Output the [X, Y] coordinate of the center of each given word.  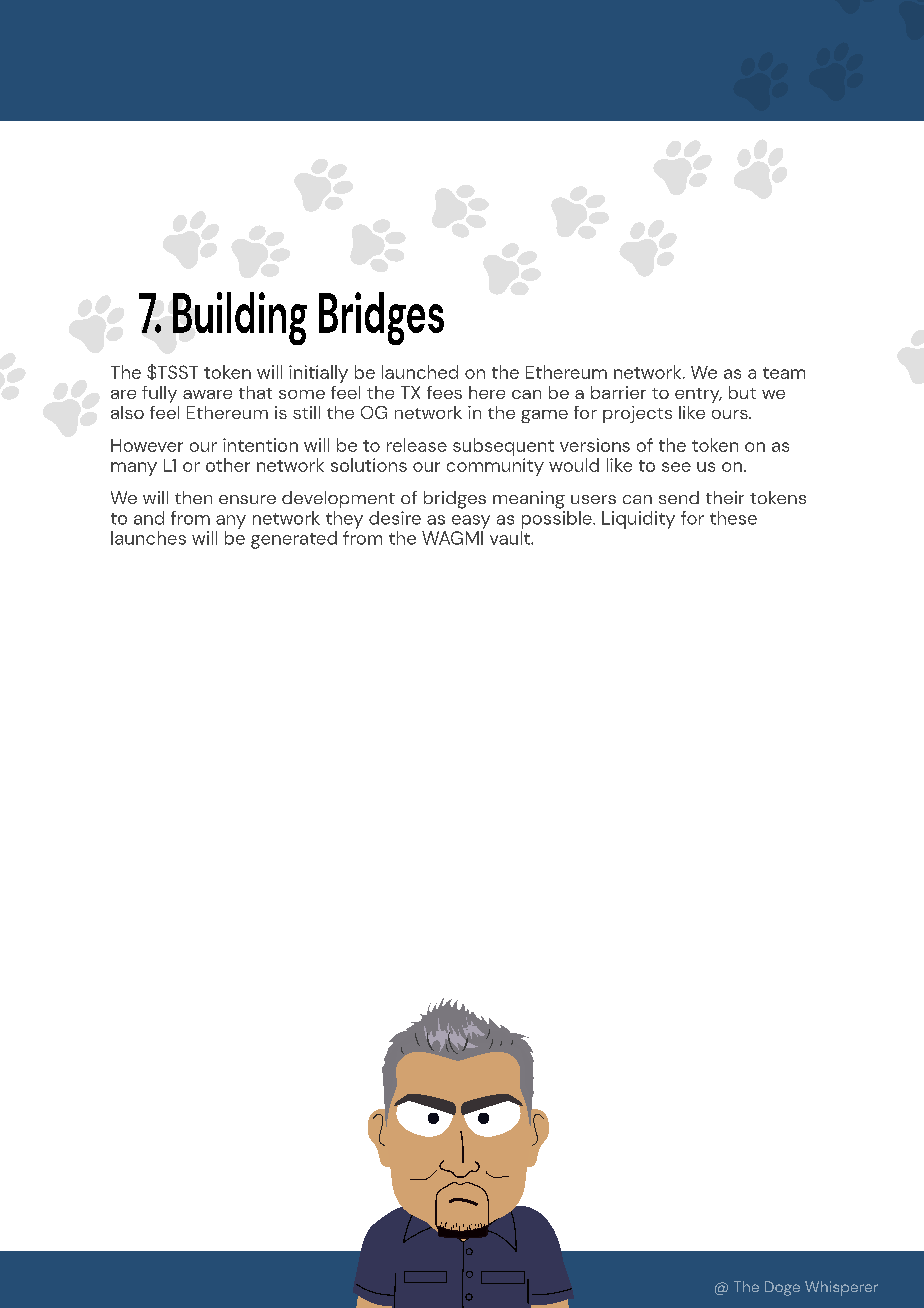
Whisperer [841, 1288]
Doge [782, 1288]
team [784, 373]
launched [420, 372]
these [733, 518]
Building [240, 318]
